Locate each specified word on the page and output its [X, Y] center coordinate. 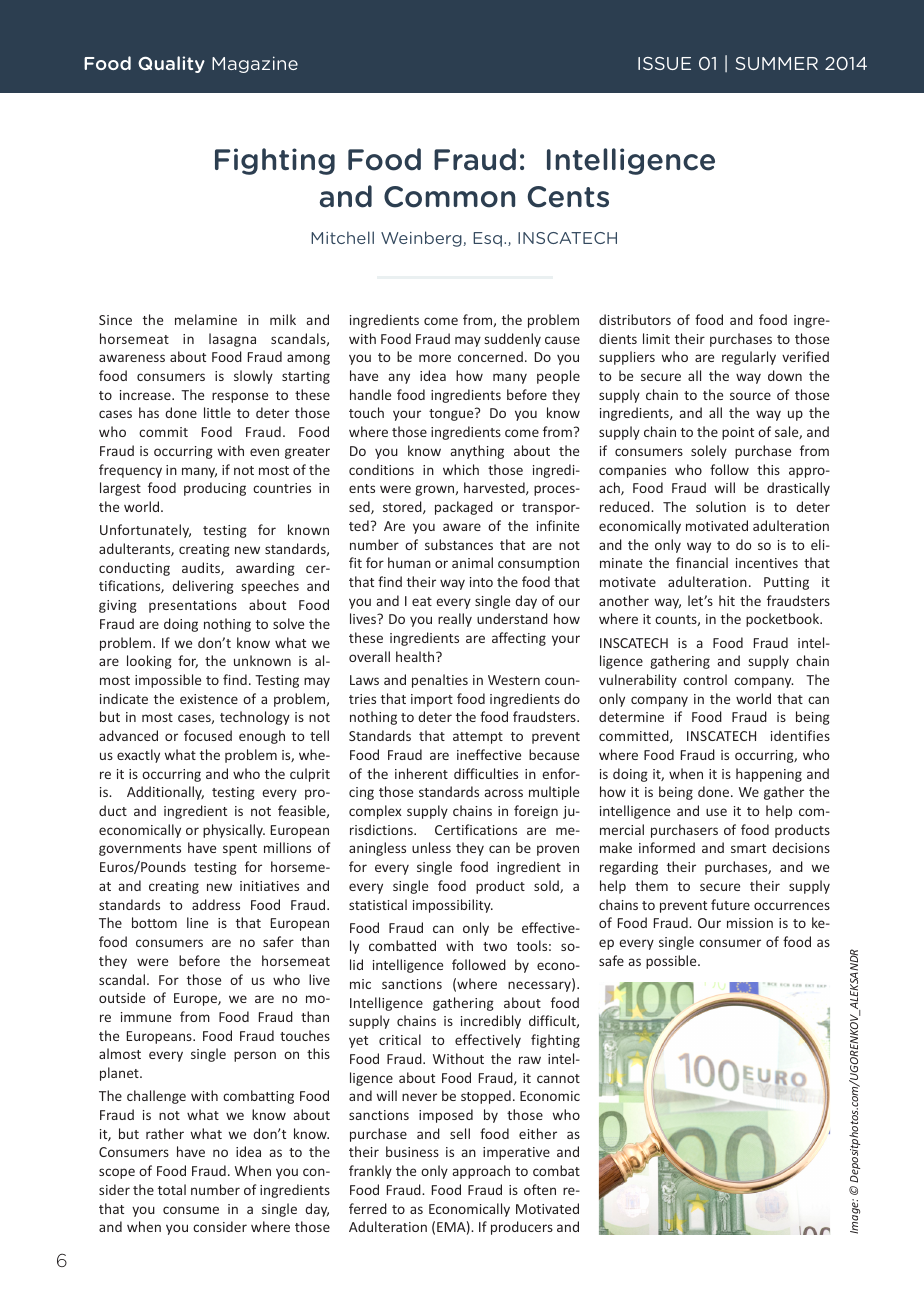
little [217, 412]
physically [234, 831]
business [412, 1151]
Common [449, 197]
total [172, 1189]
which [461, 469]
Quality [171, 64]
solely [709, 452]
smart [748, 848]
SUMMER [777, 63]
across [504, 793]
